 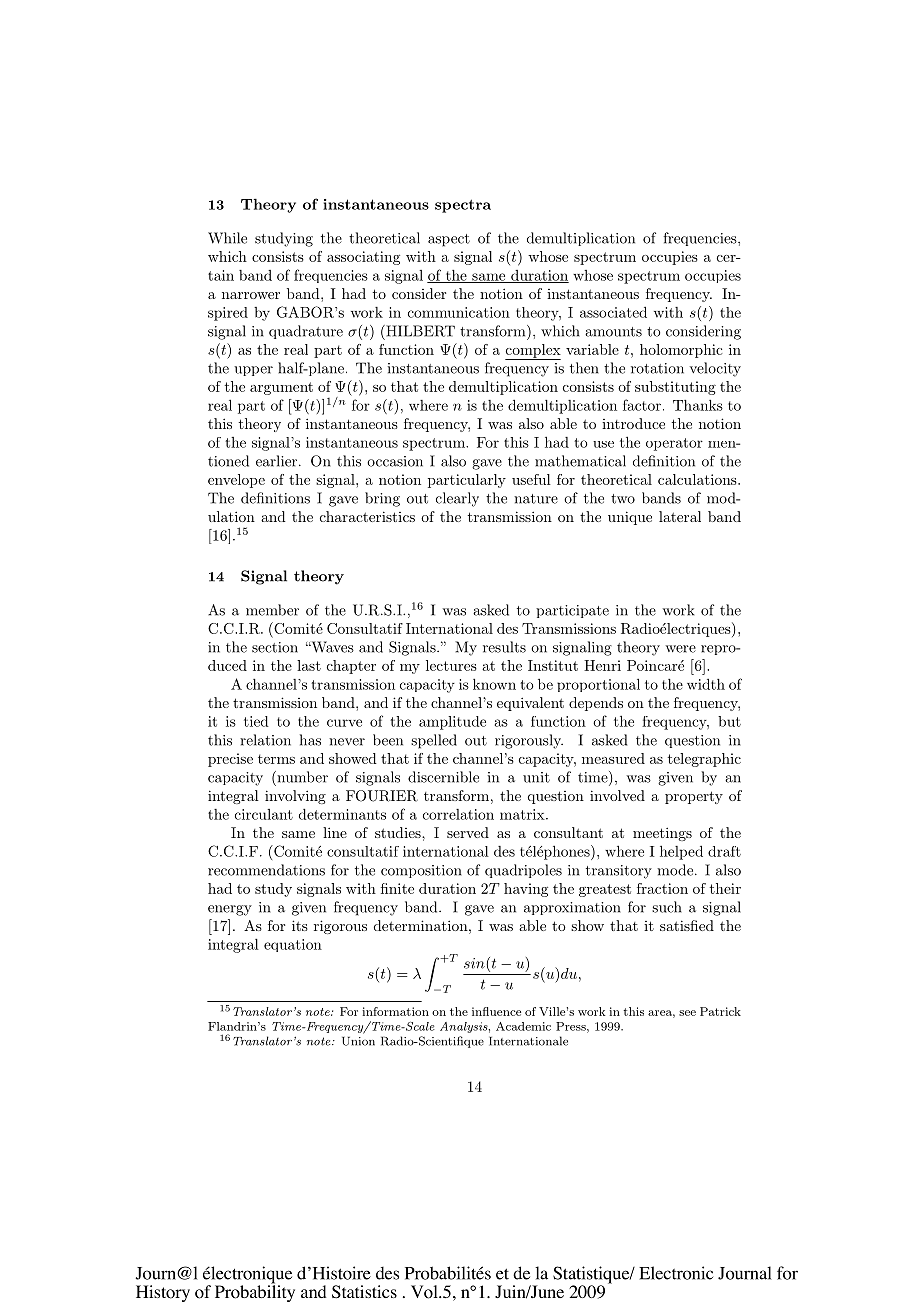 What do you see at coordinates (449, 240) in the screenshot?
I see `aspect` at bounding box center [449, 240].
